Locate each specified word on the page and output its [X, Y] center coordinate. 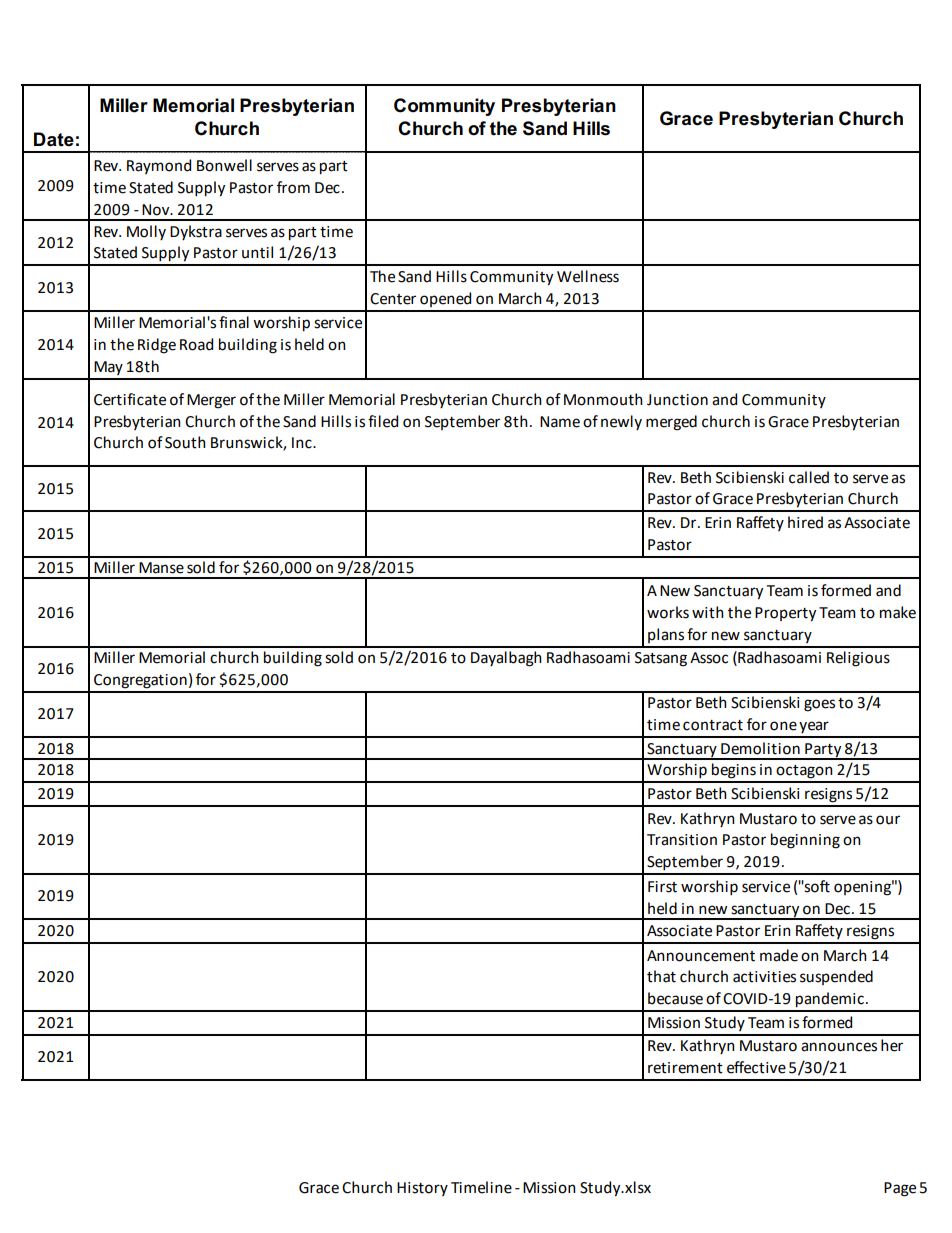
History [422, 1189]
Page [900, 1189]
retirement [685, 1068]
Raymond [159, 166]
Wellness [588, 276]
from [293, 187]
